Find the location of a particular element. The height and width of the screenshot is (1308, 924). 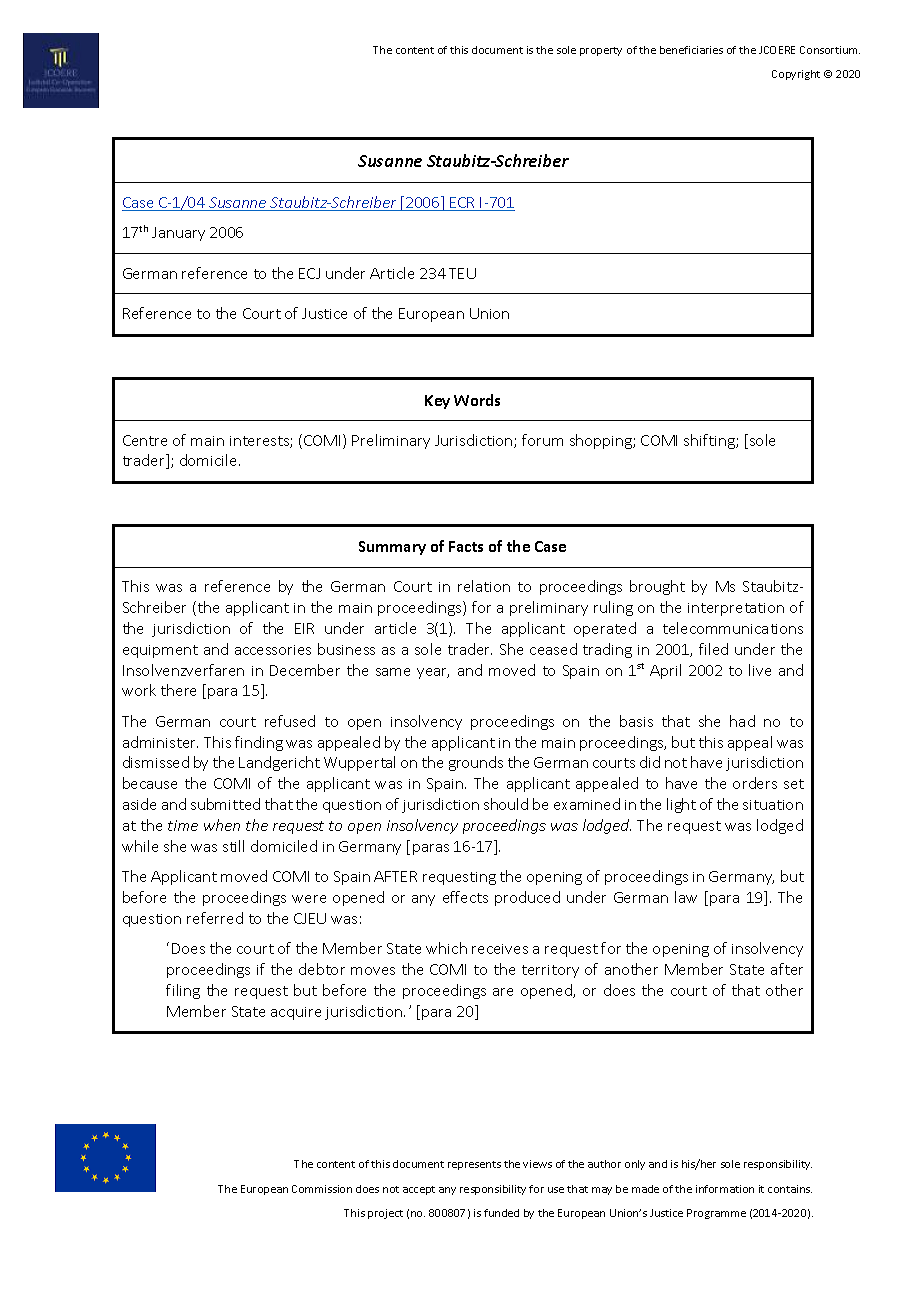

law is located at coordinates (686, 897).
